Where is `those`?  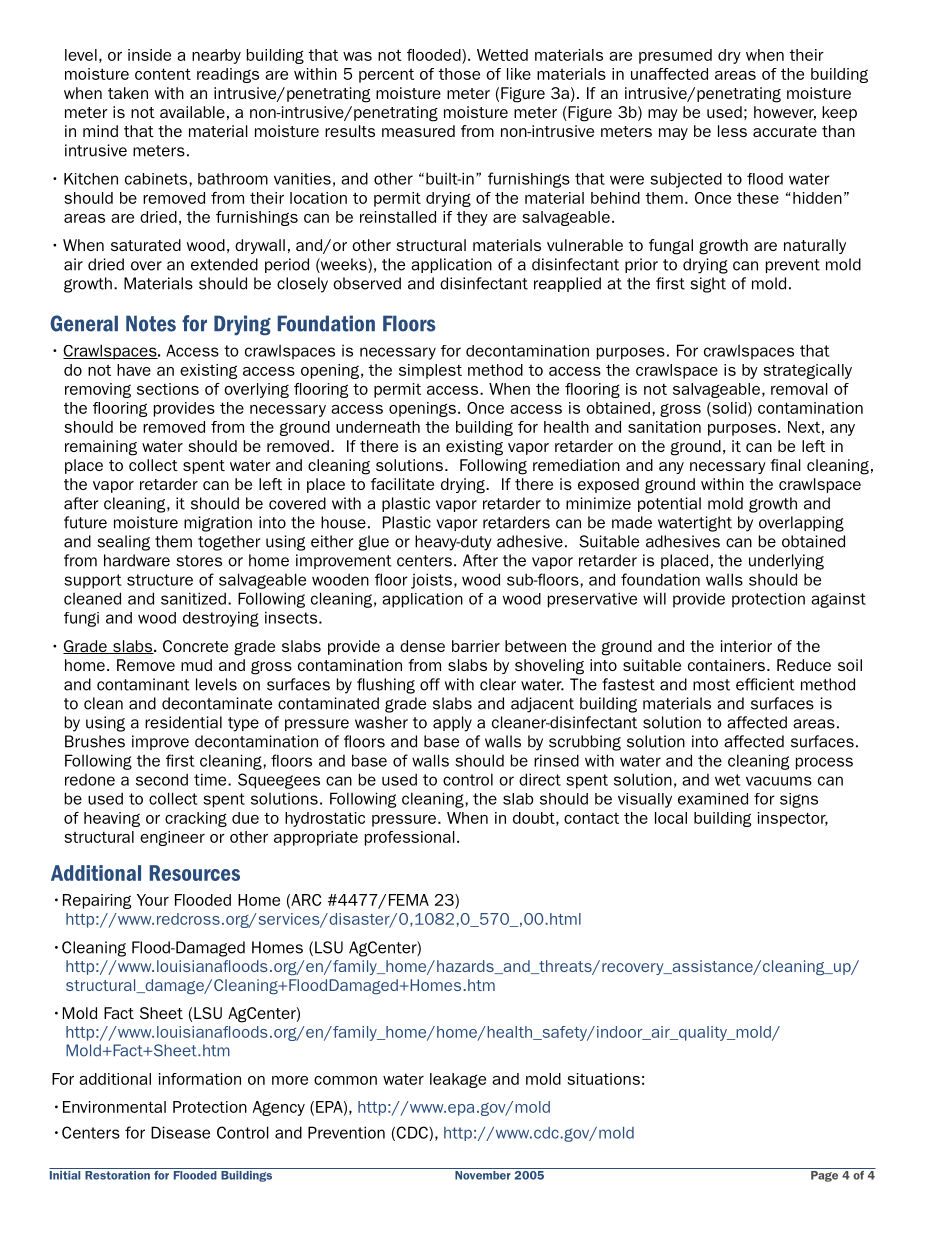 those is located at coordinates (459, 74).
